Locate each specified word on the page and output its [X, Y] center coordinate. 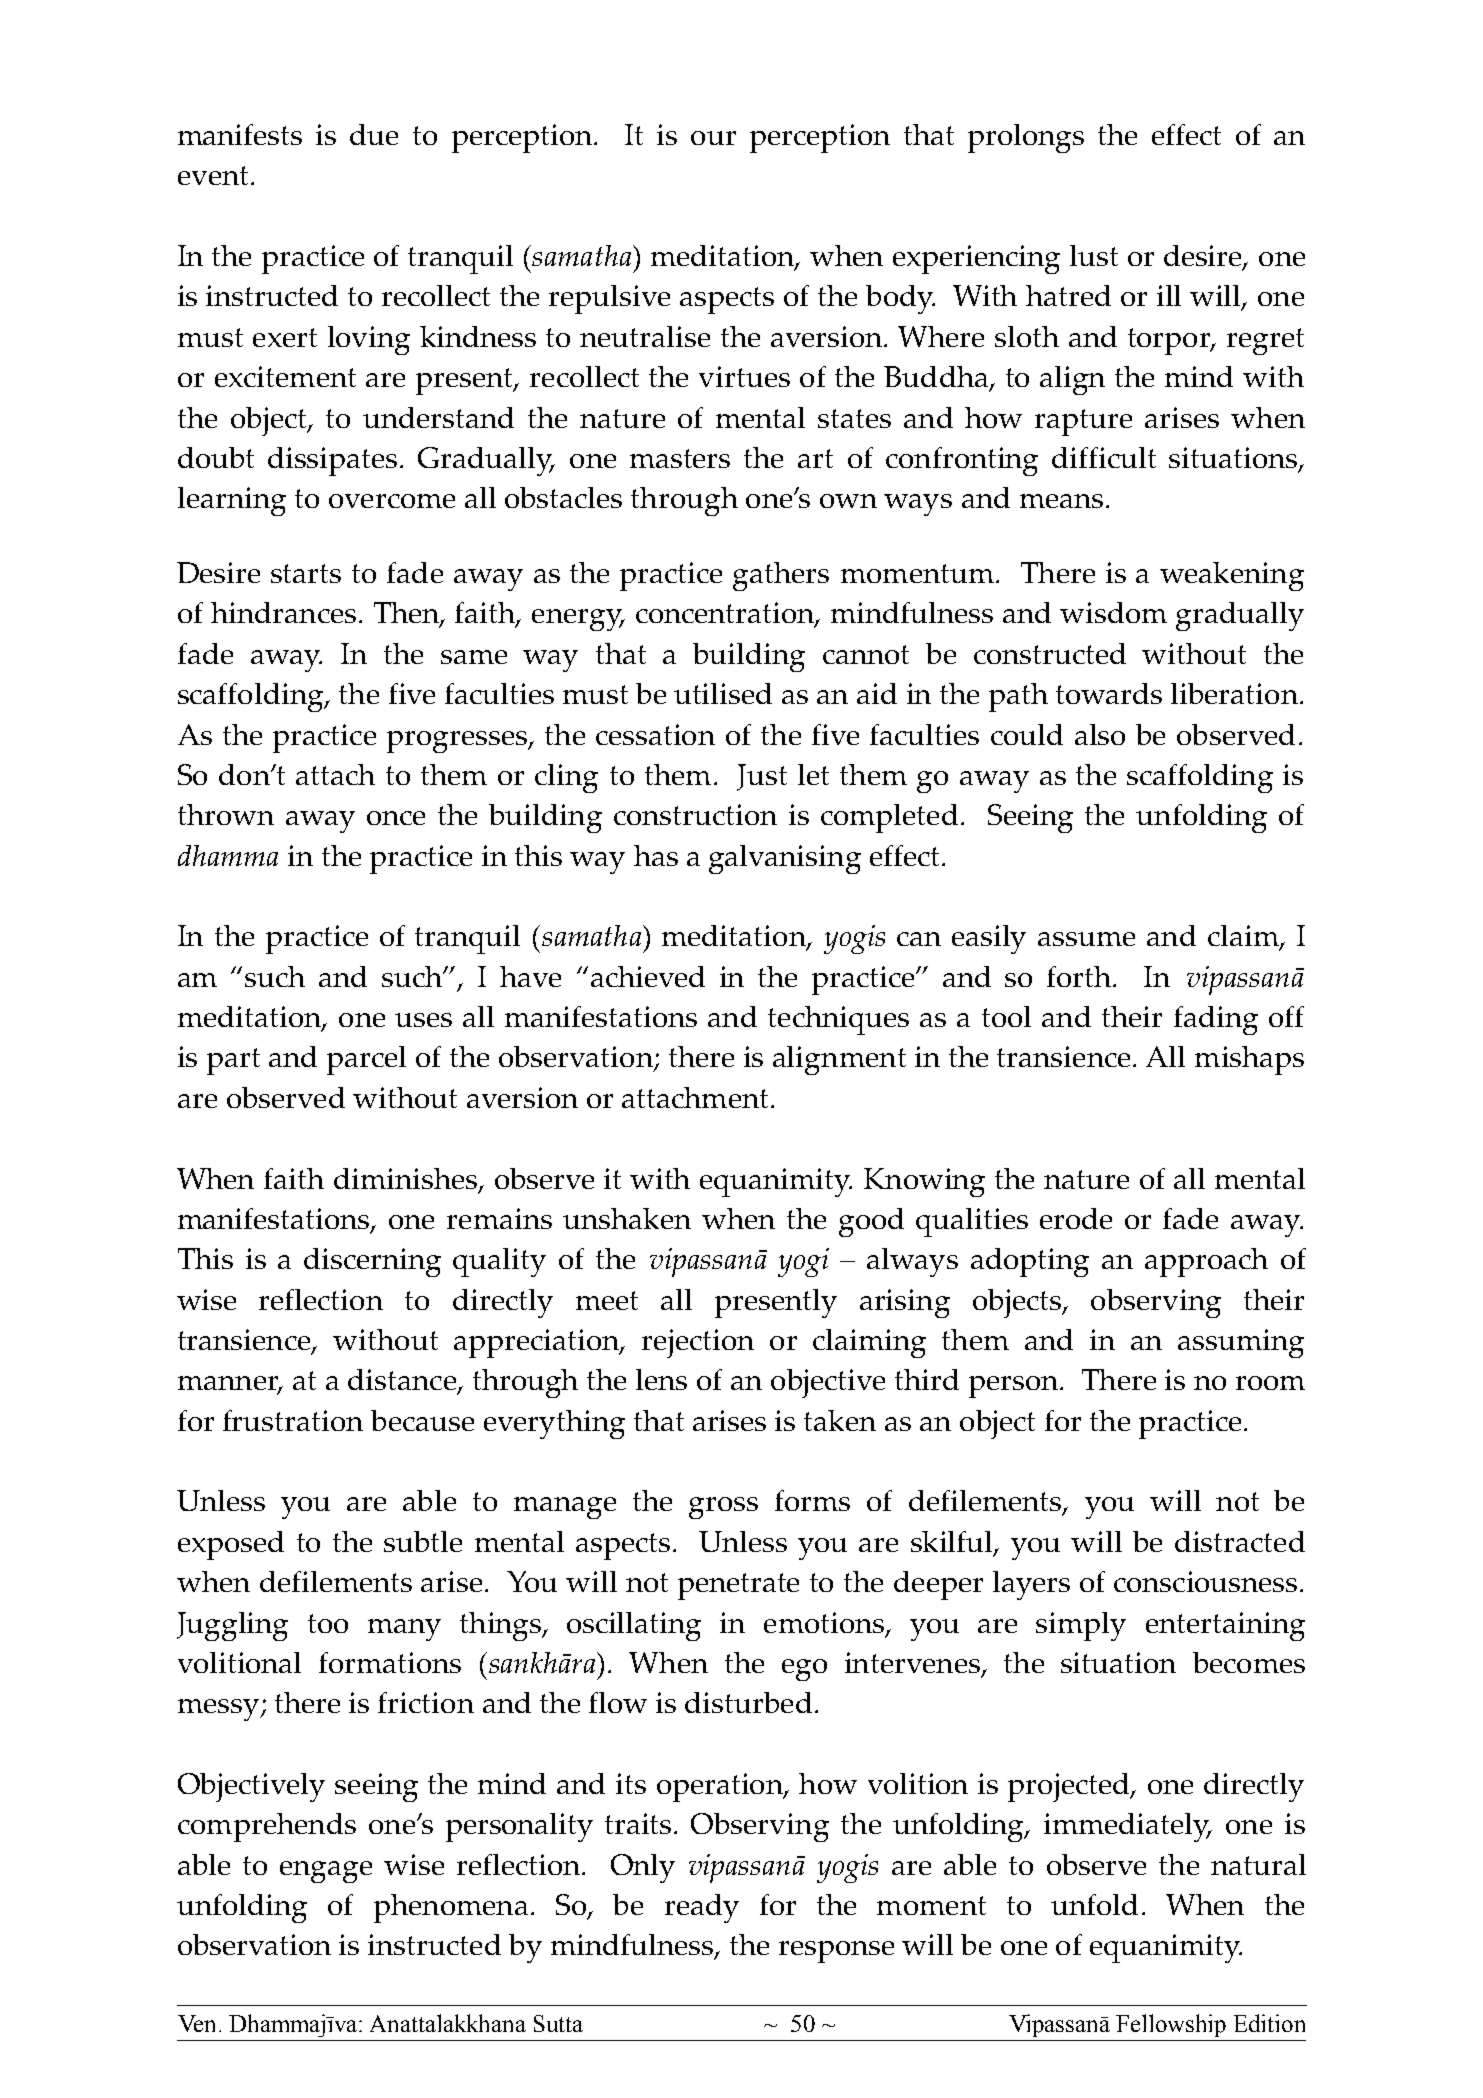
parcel [366, 1060]
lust [1094, 255]
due [374, 134]
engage [326, 1872]
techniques [838, 1020]
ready [702, 1908]
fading [1216, 1020]
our [713, 138]
